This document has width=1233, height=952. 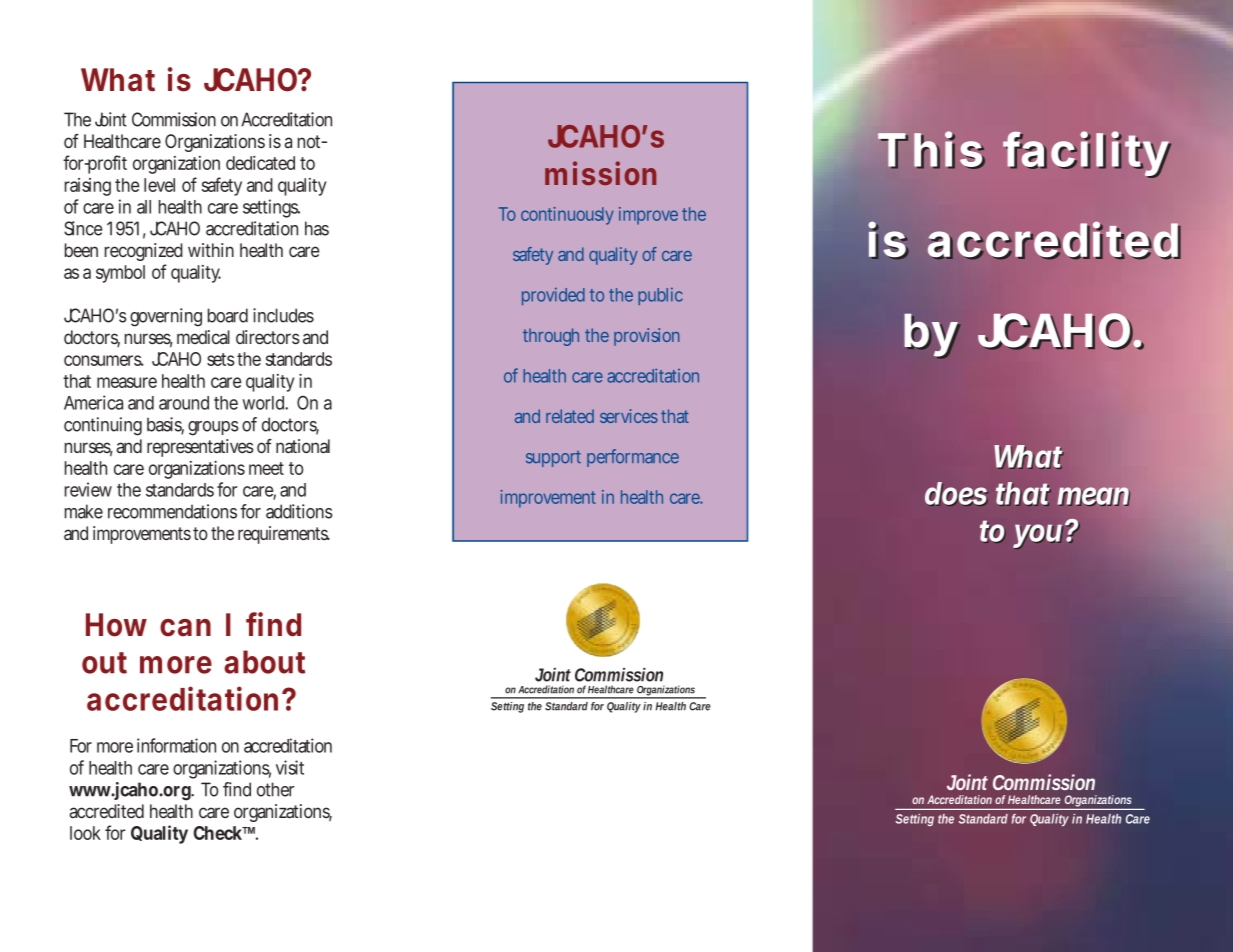 I want to click on other, so click(x=275, y=789).
